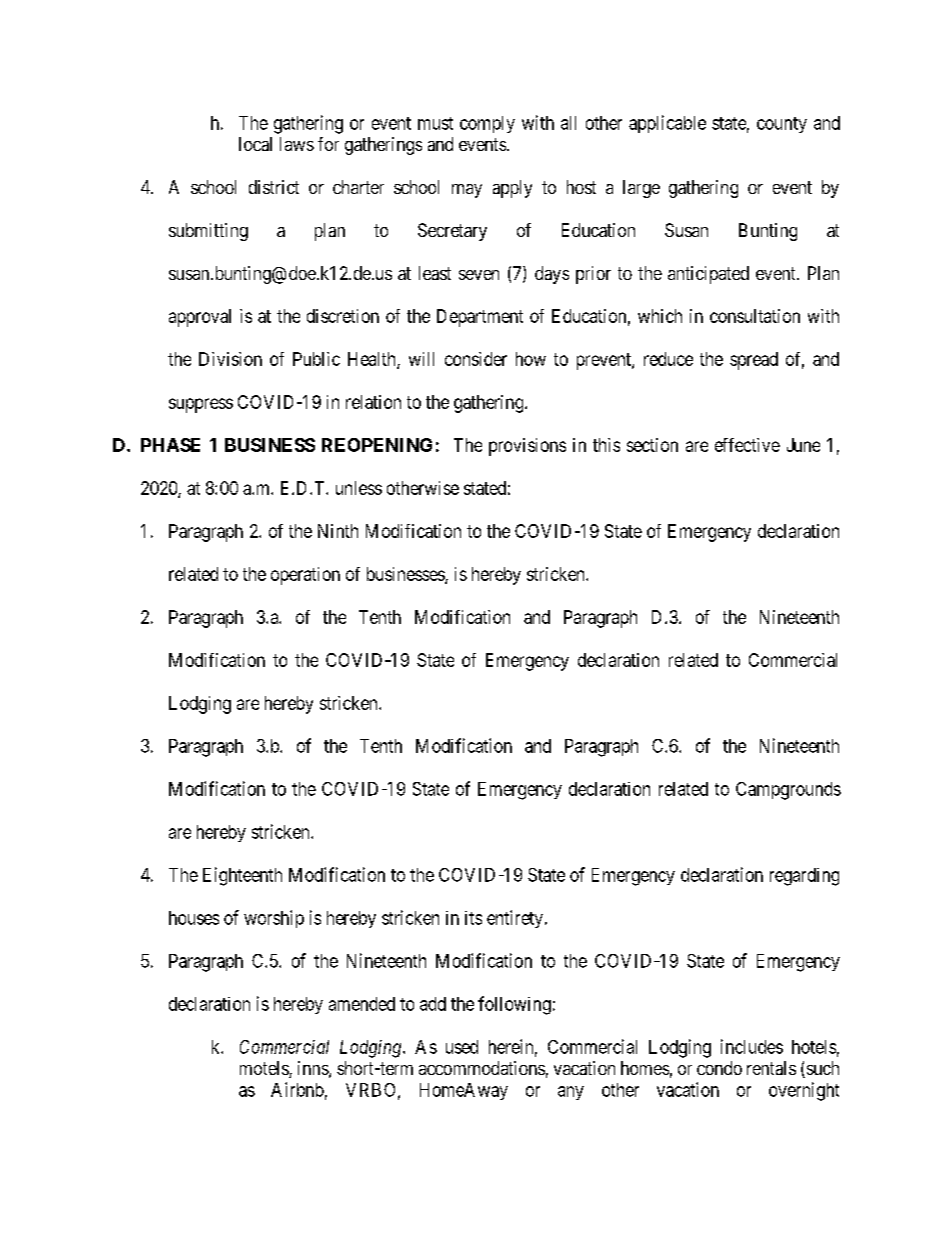 This page has height=1233, width=952. I want to click on condo, so click(719, 1068).
